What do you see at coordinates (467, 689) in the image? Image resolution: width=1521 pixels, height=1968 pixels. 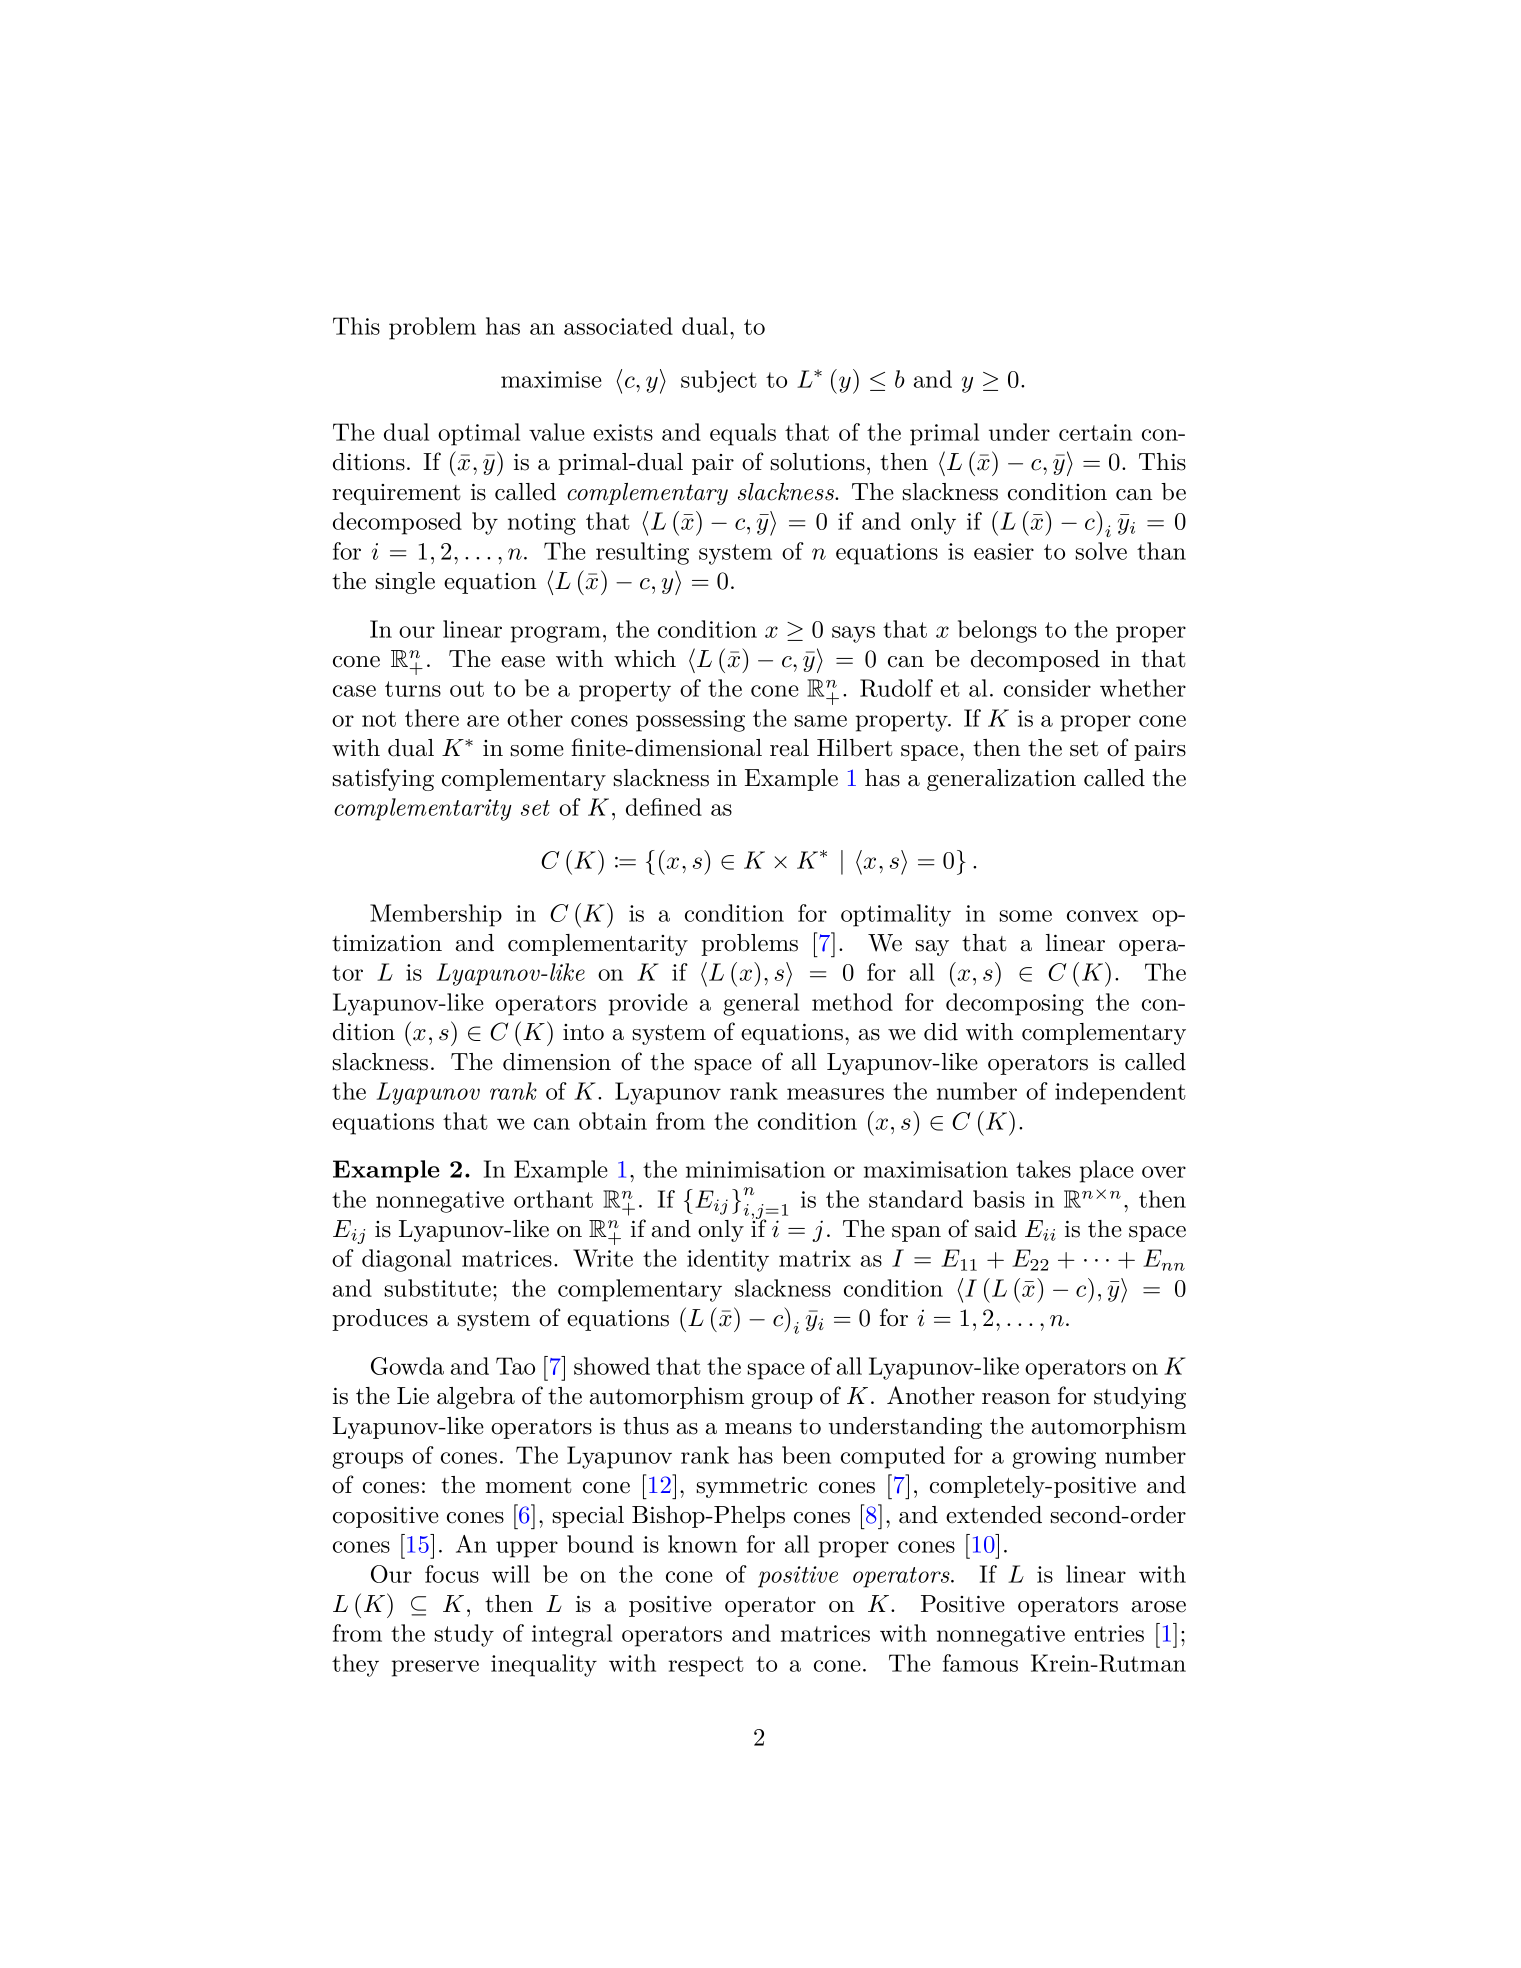 I see `out` at bounding box center [467, 689].
